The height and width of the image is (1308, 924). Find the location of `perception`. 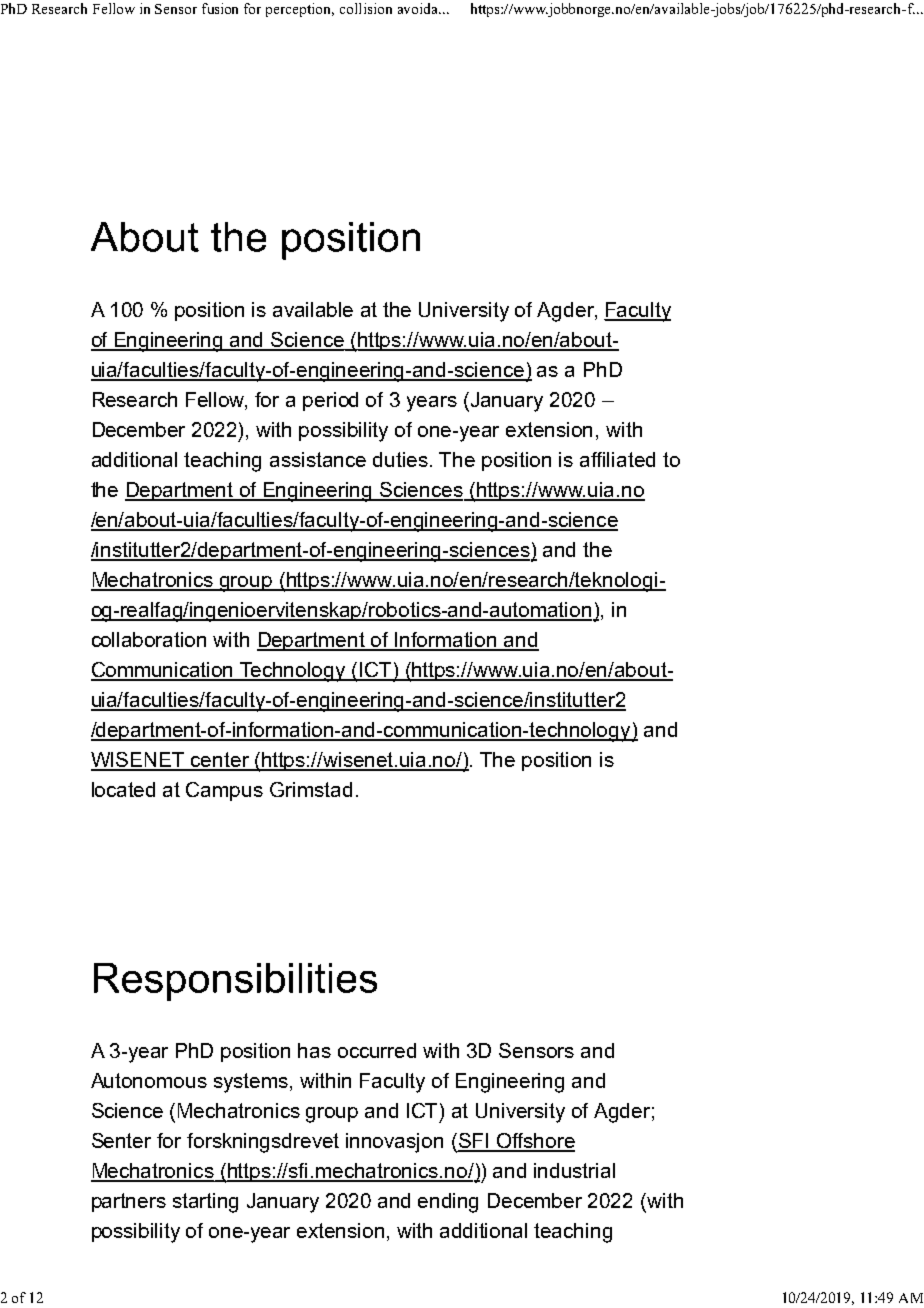

perception is located at coordinates (300, 10).
